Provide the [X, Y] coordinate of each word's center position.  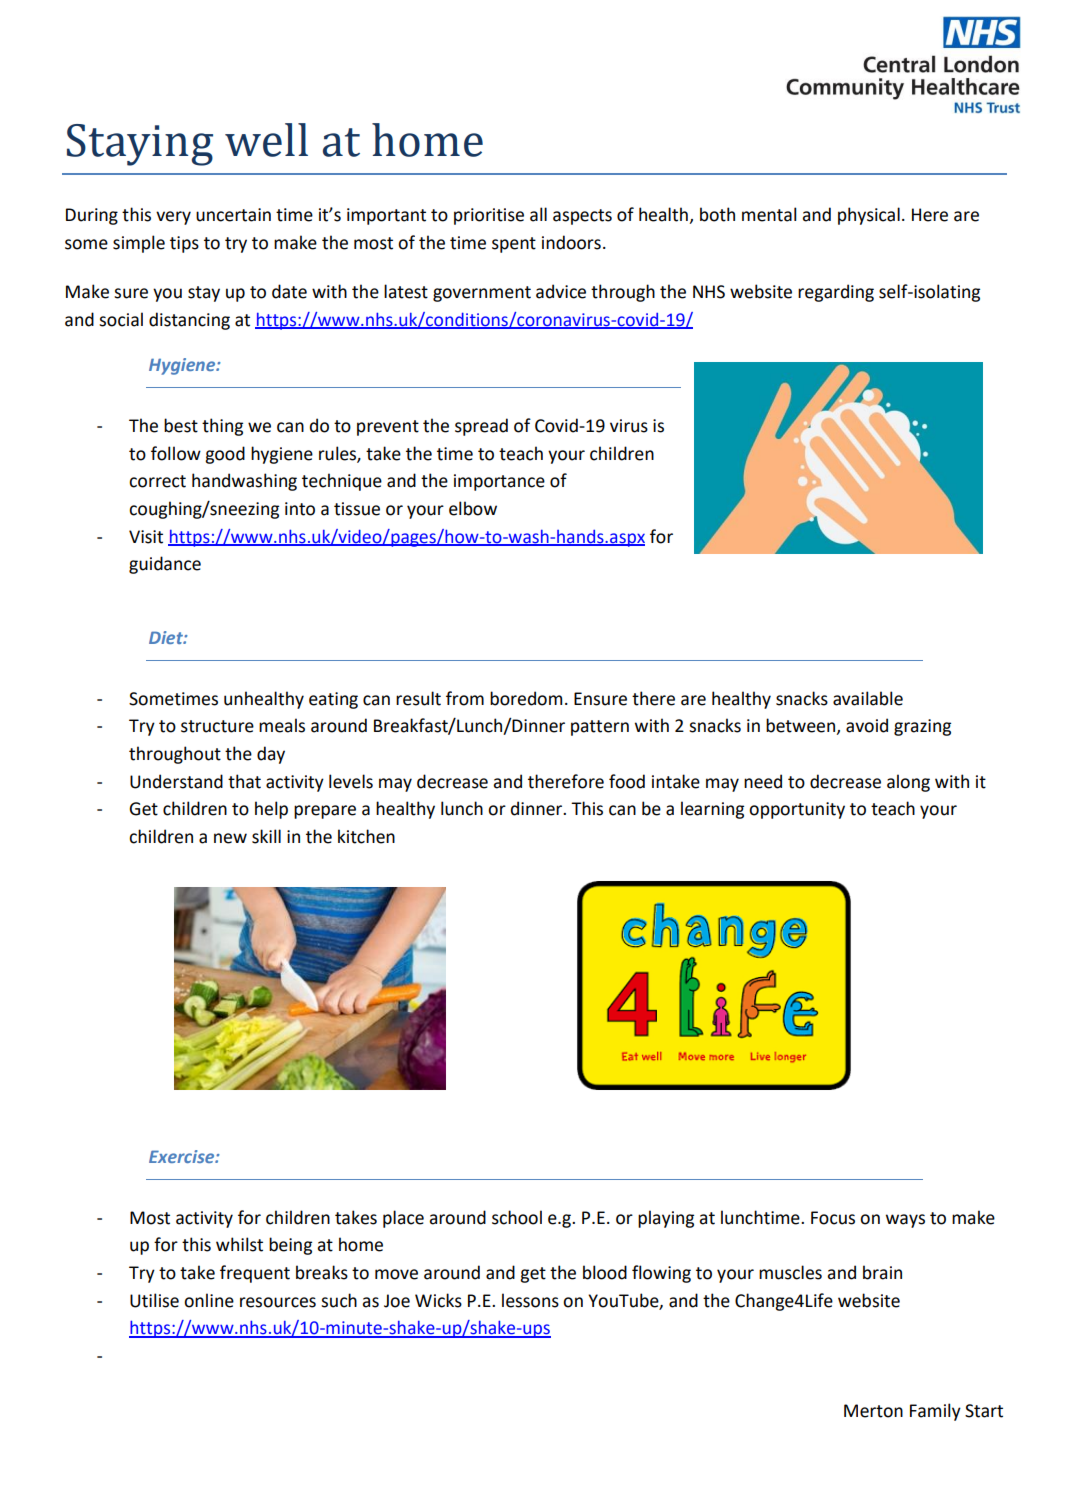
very [173, 218]
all [538, 214]
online [209, 1300]
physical [869, 216]
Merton [873, 1411]
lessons [530, 1300]
